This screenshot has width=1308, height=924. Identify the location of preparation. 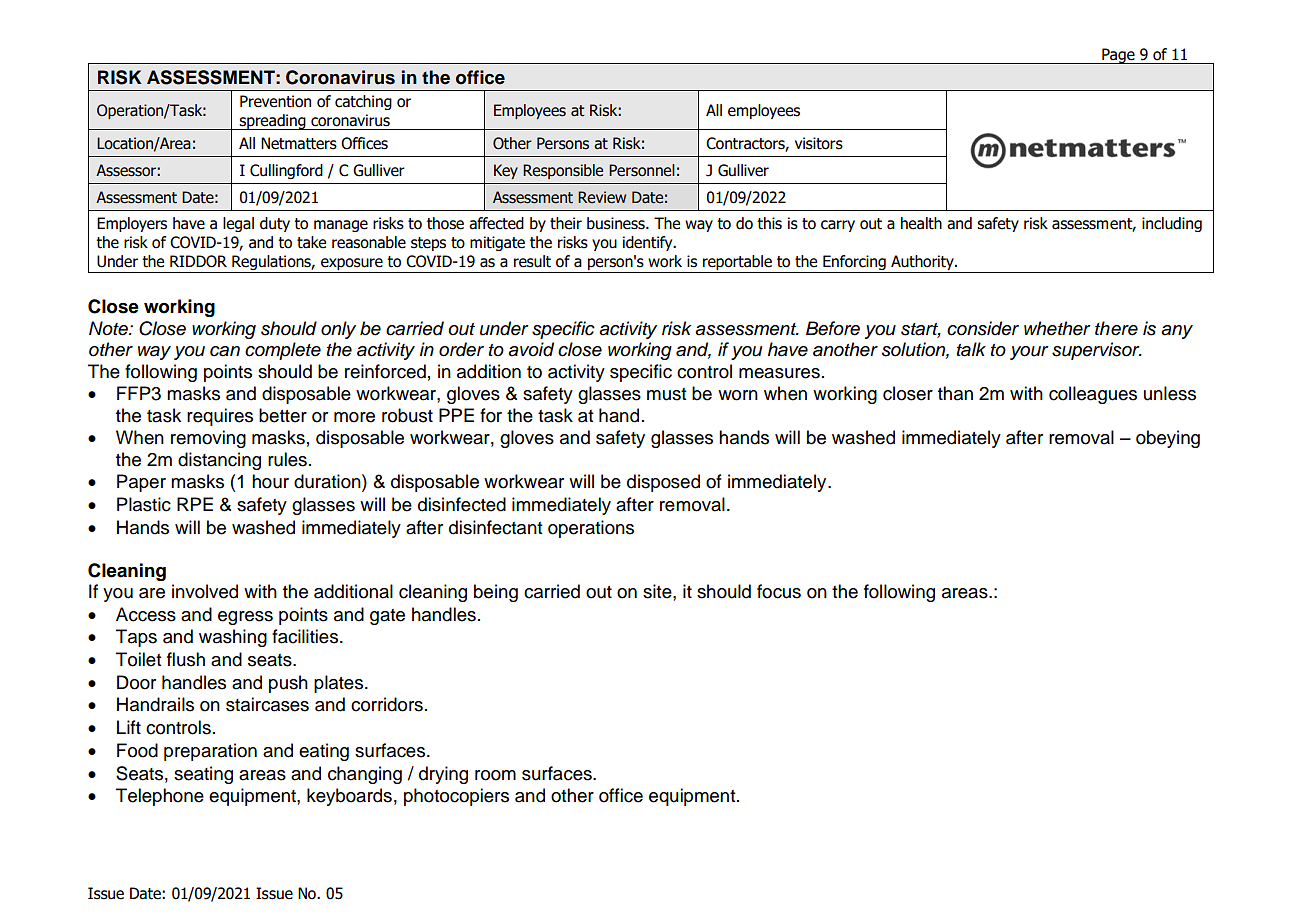
(210, 752).
